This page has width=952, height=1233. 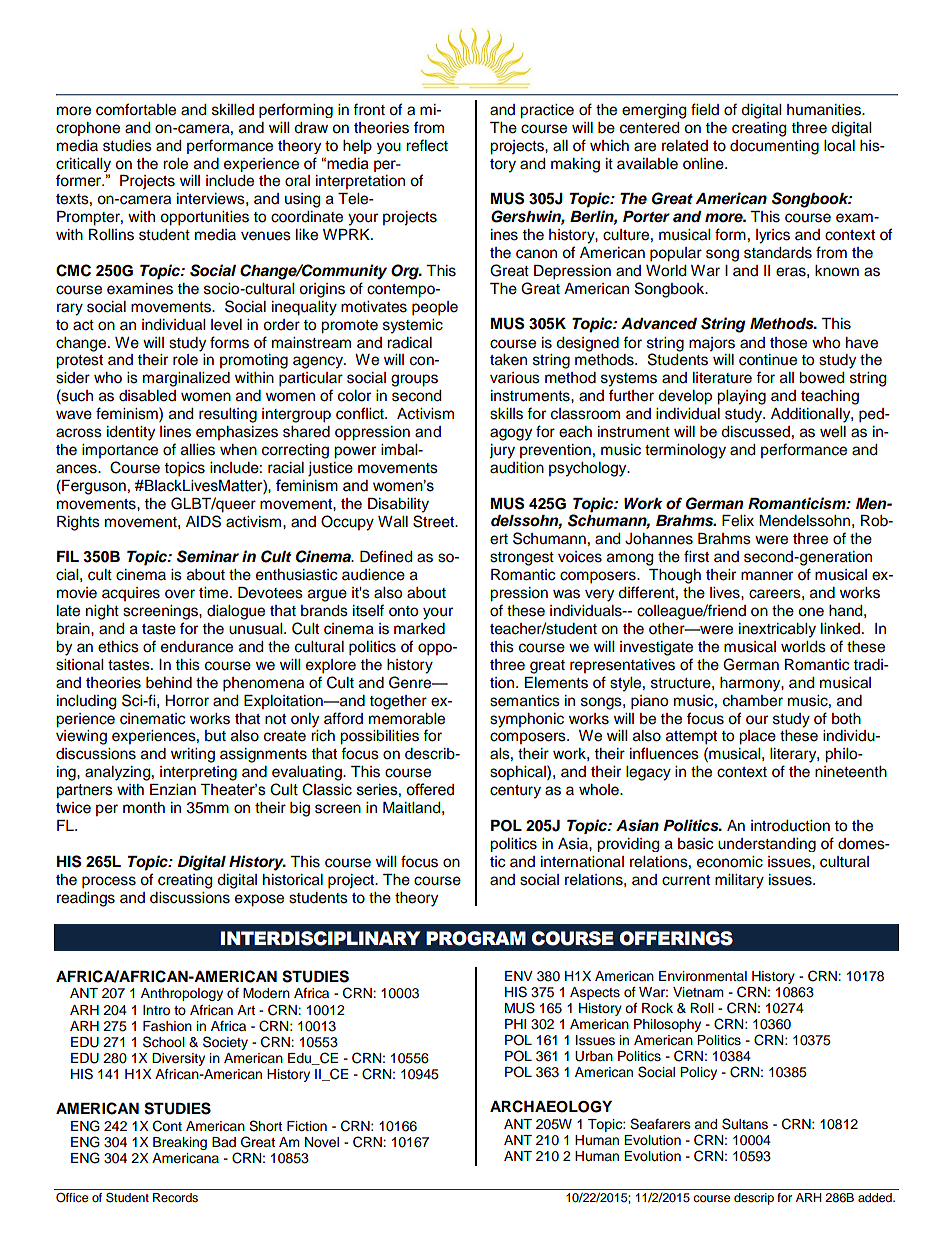 What do you see at coordinates (109, 882) in the page?
I see `process` at bounding box center [109, 882].
